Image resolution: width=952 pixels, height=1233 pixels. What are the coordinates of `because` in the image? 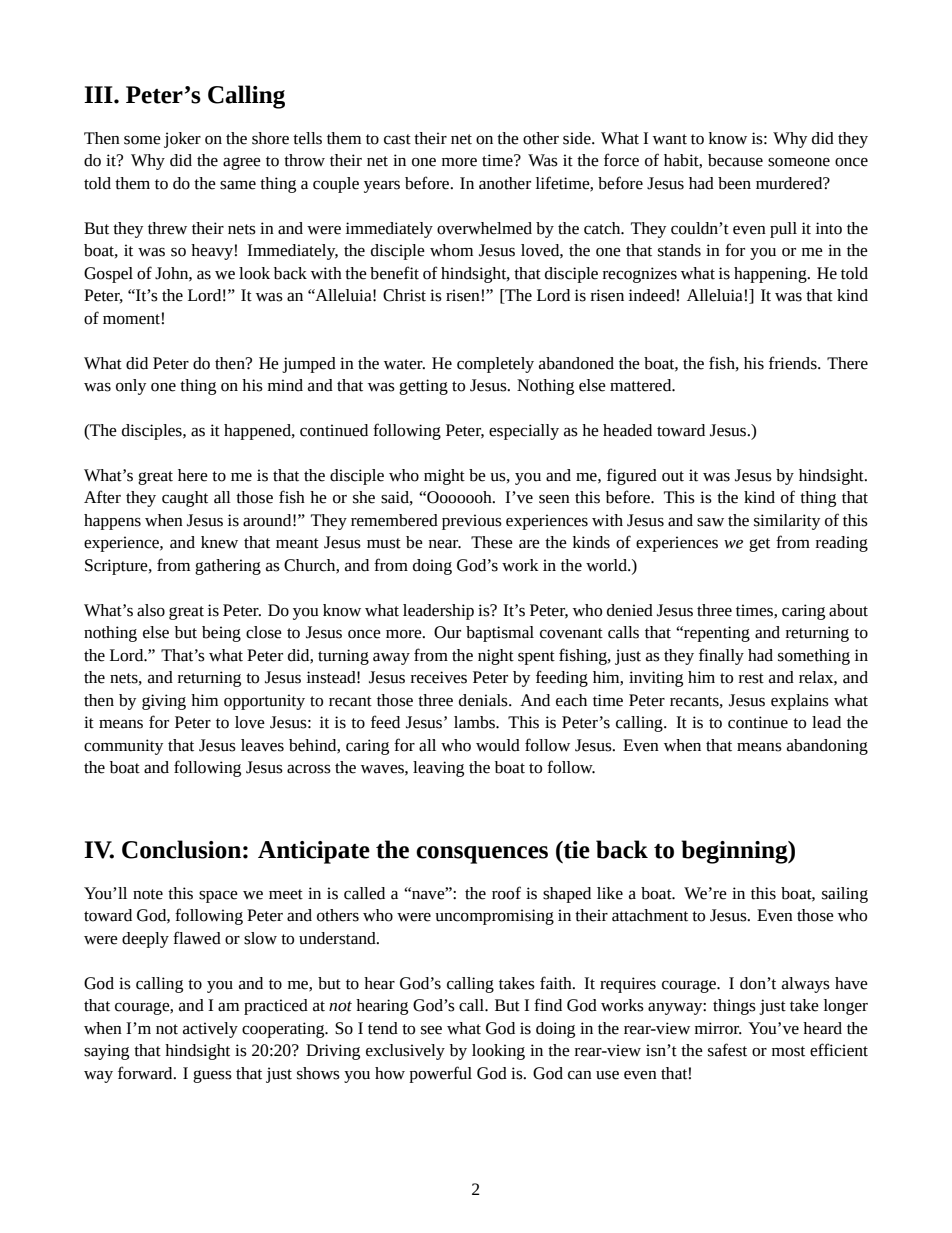 It's located at (735, 160).
